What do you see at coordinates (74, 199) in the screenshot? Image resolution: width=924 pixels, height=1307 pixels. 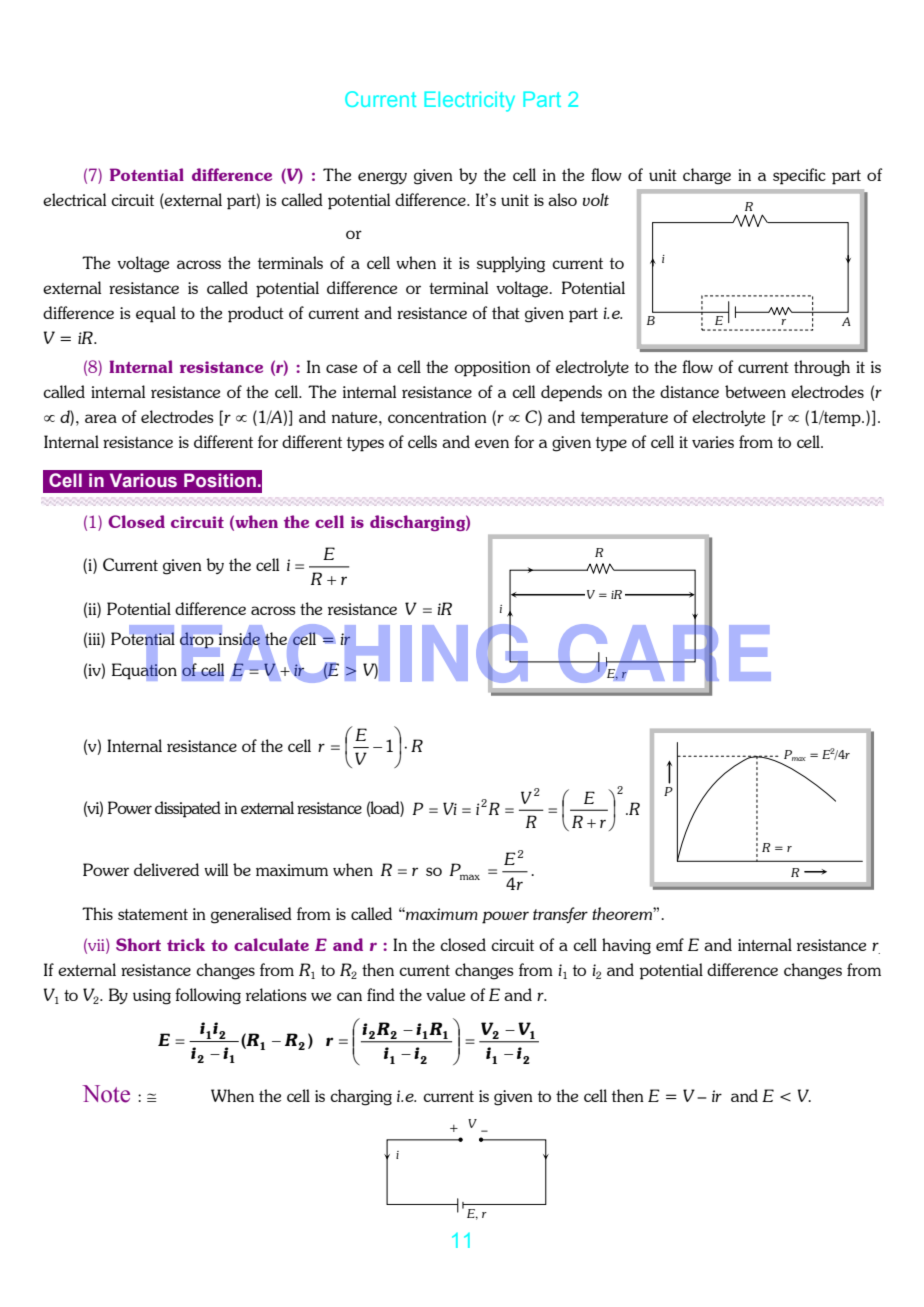 I see `electrical` at bounding box center [74, 199].
